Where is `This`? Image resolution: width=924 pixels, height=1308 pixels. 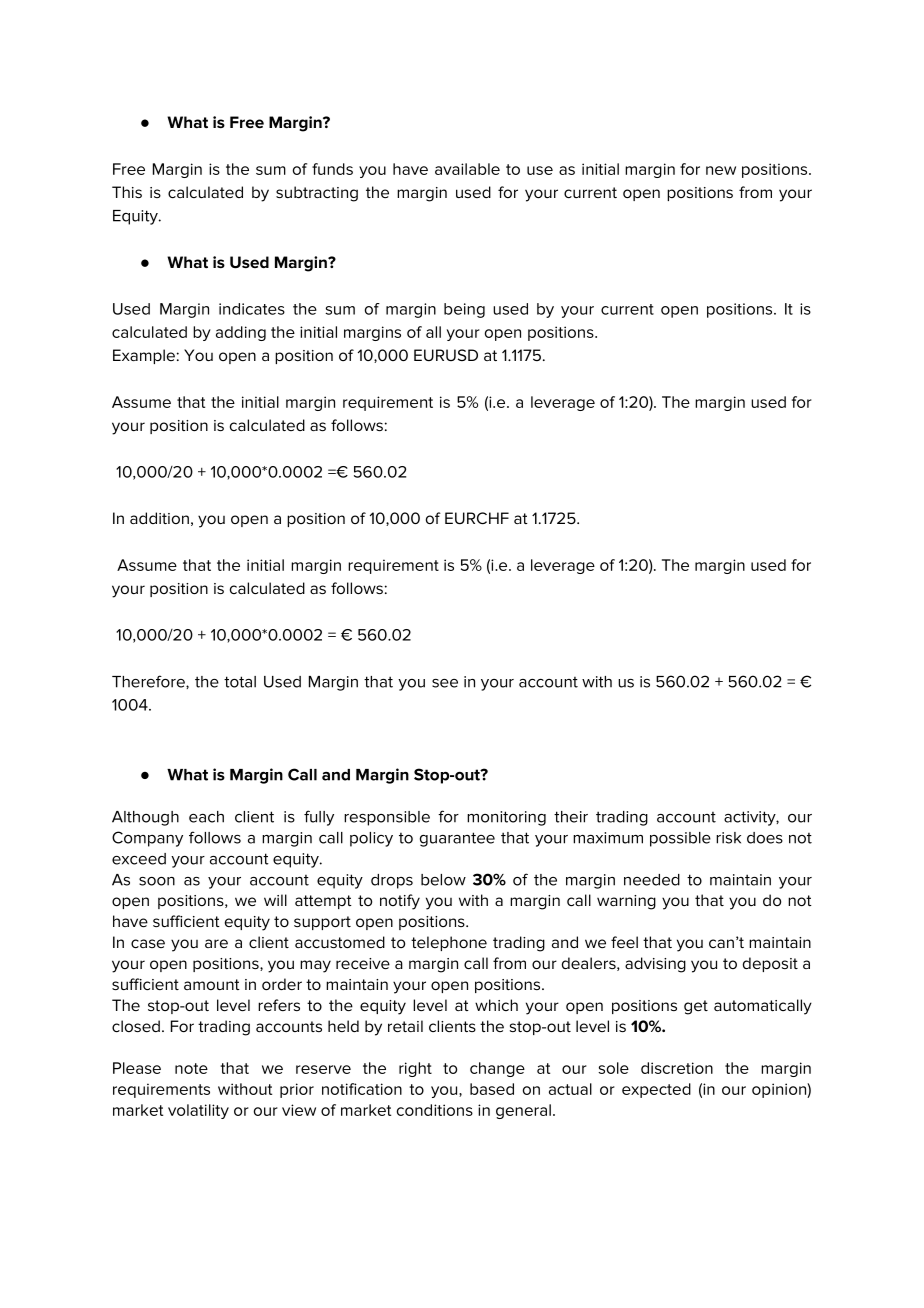 This is located at coordinates (127, 192).
